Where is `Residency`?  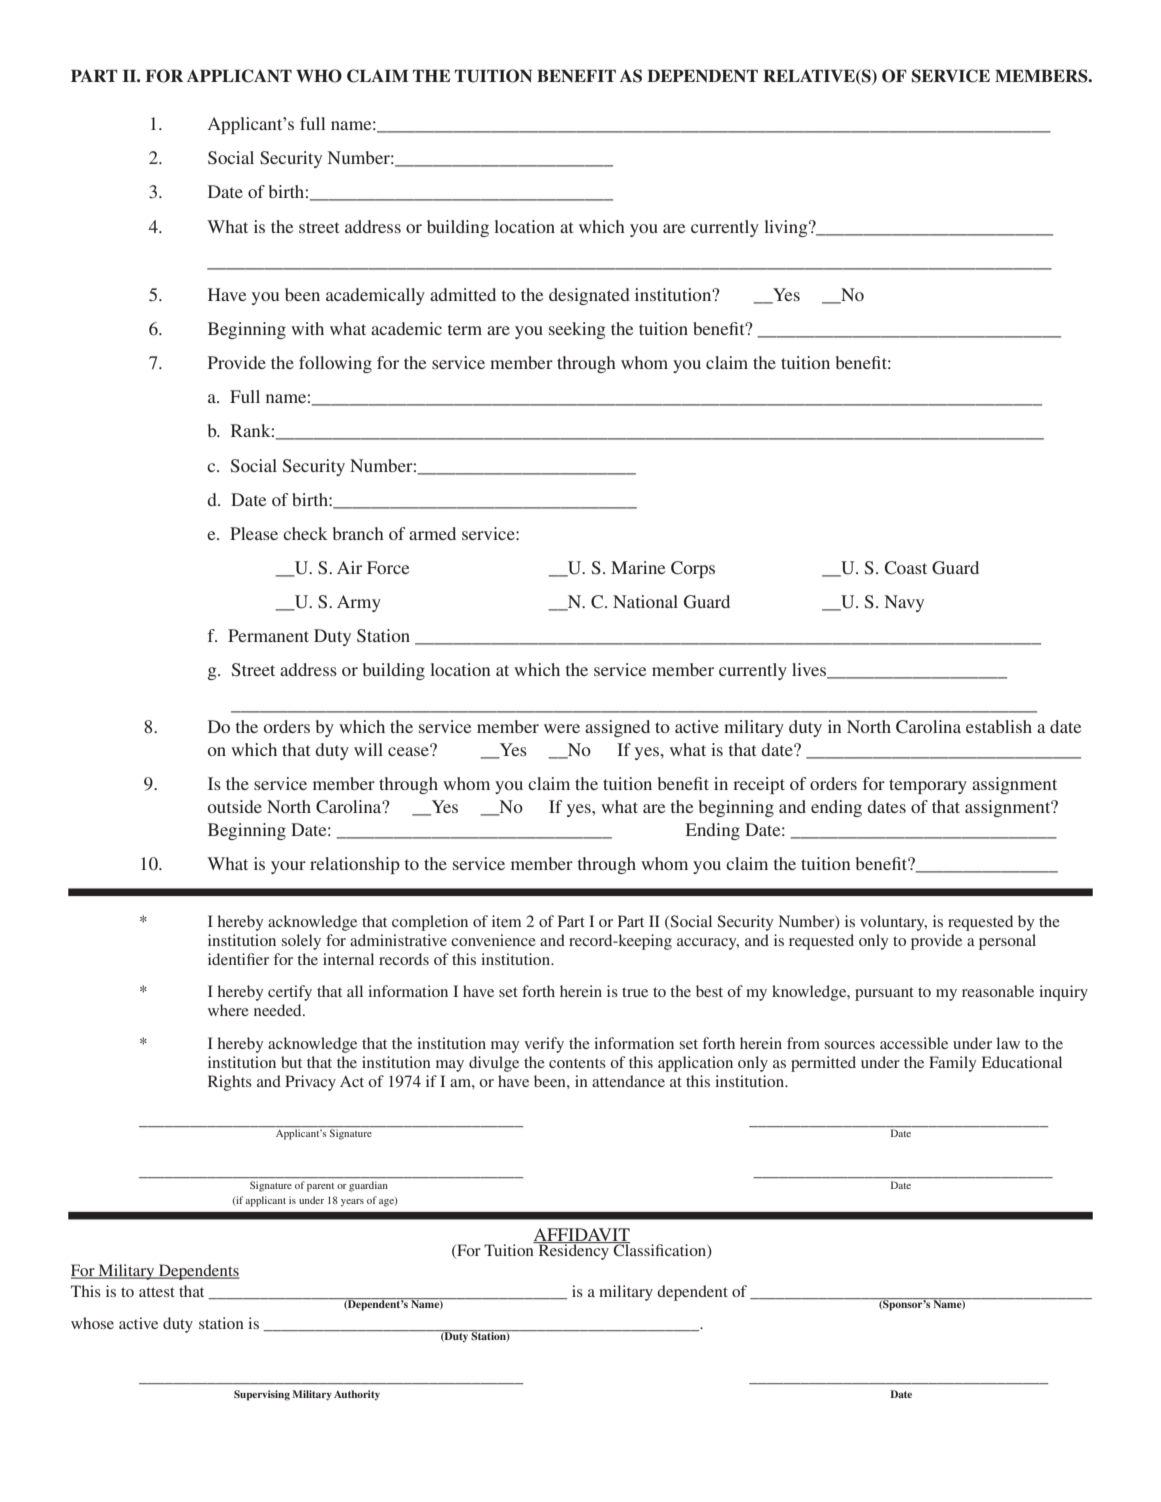 Residency is located at coordinates (573, 1251).
